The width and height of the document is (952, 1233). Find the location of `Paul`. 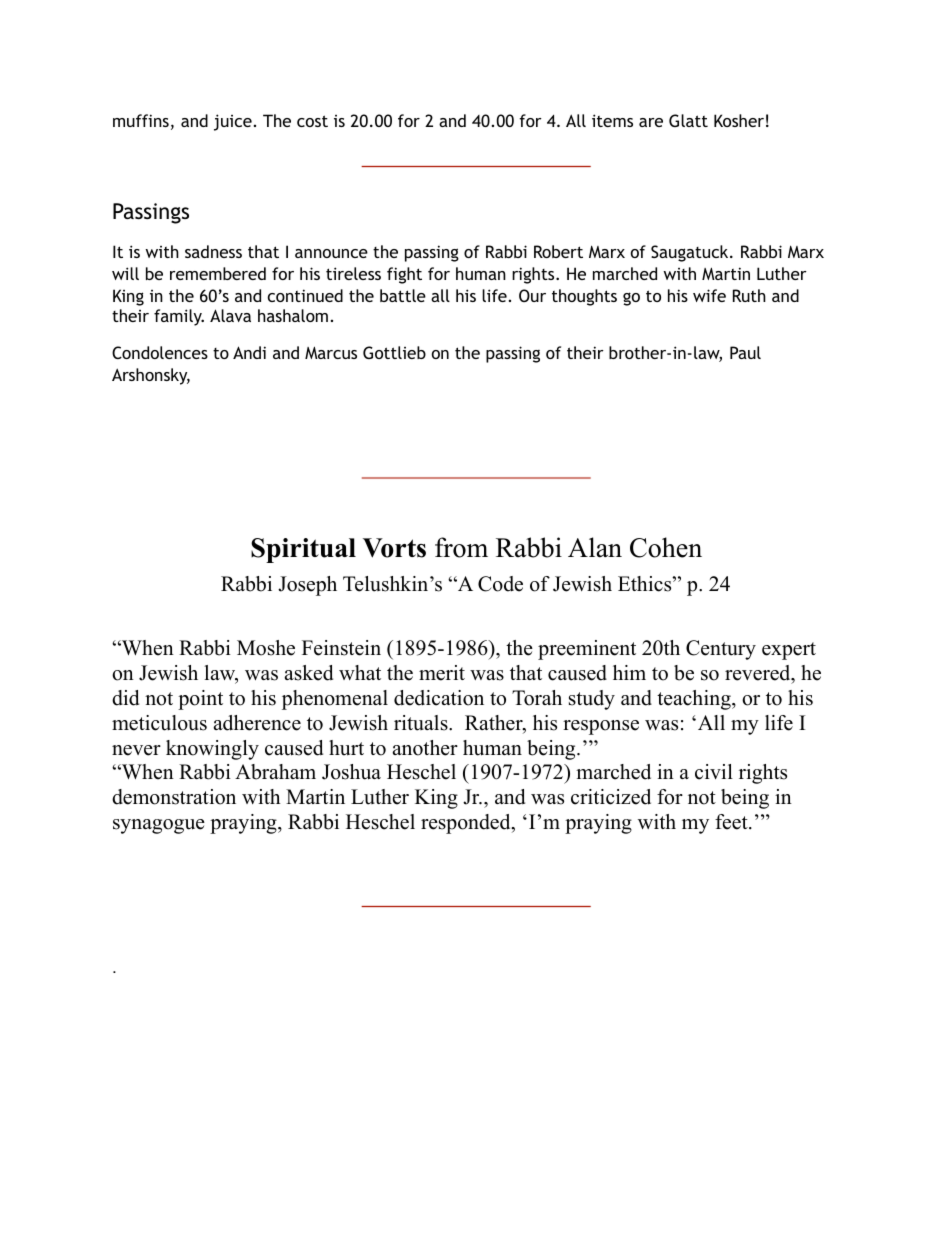

Paul is located at coordinates (745, 352).
